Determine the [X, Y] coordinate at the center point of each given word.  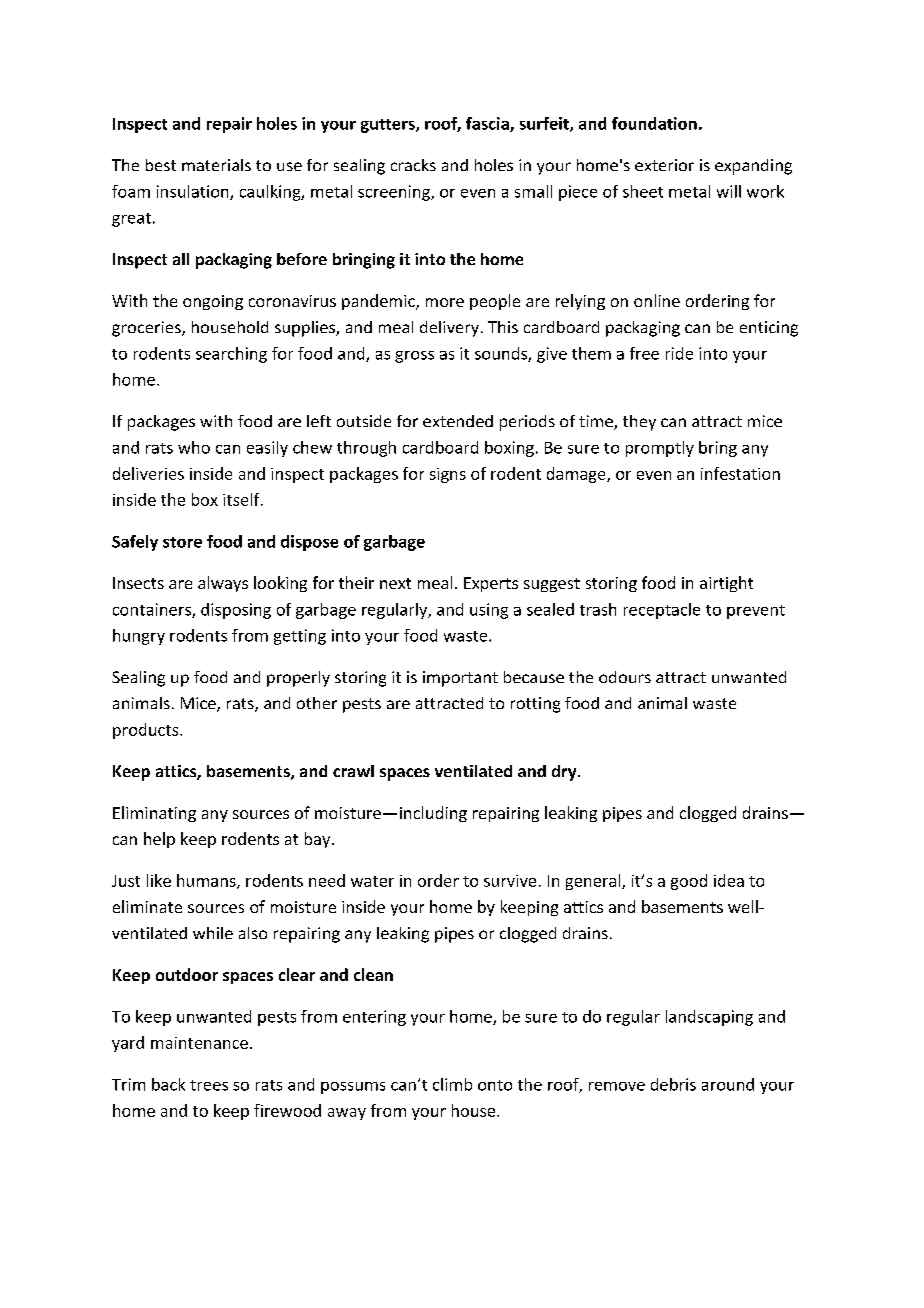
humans [207, 881]
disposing [236, 611]
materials [216, 165]
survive [510, 881]
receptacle [662, 611]
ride [679, 353]
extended [458, 421]
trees [209, 1085]
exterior [664, 165]
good [689, 882]
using [489, 611]
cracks [413, 165]
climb [452, 1084]
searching [231, 355]
